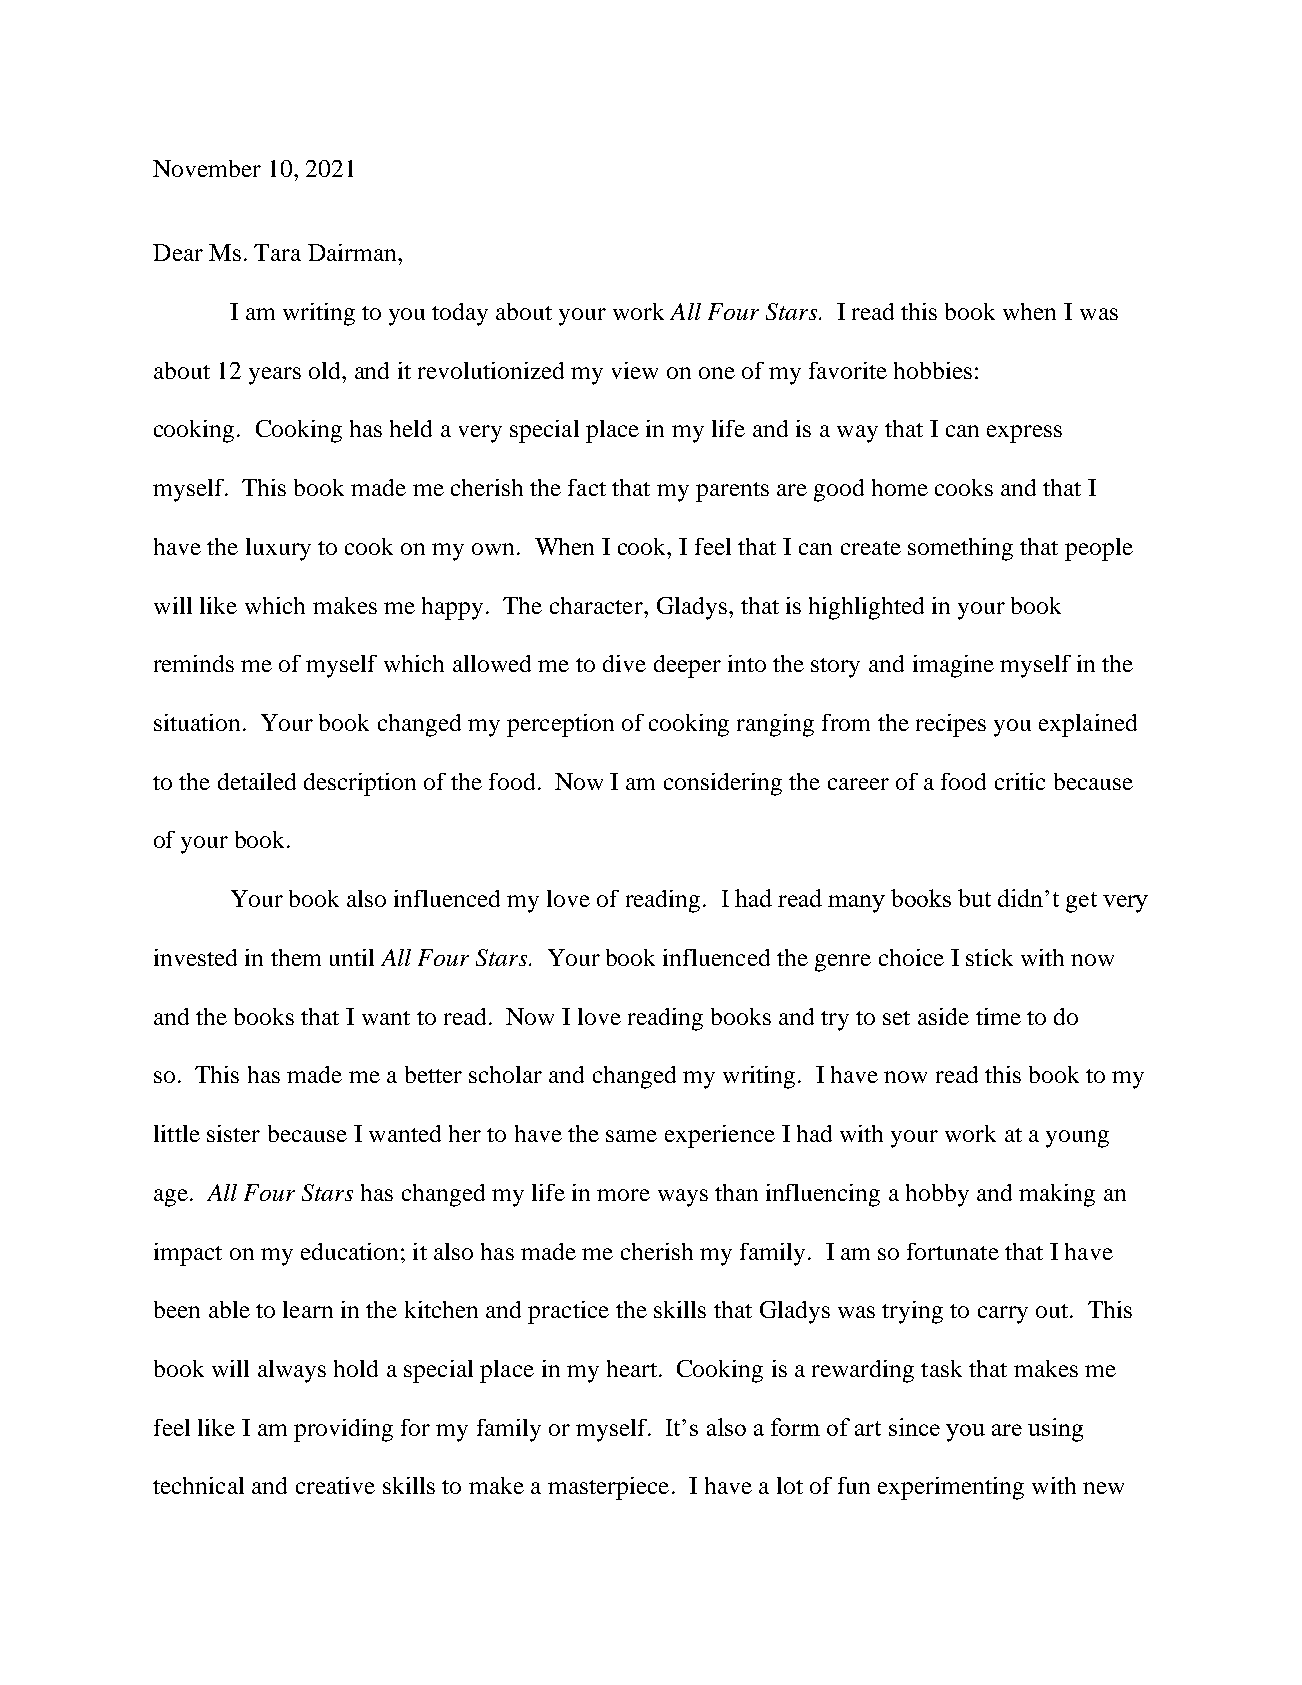  I want to click on view, so click(635, 370).
